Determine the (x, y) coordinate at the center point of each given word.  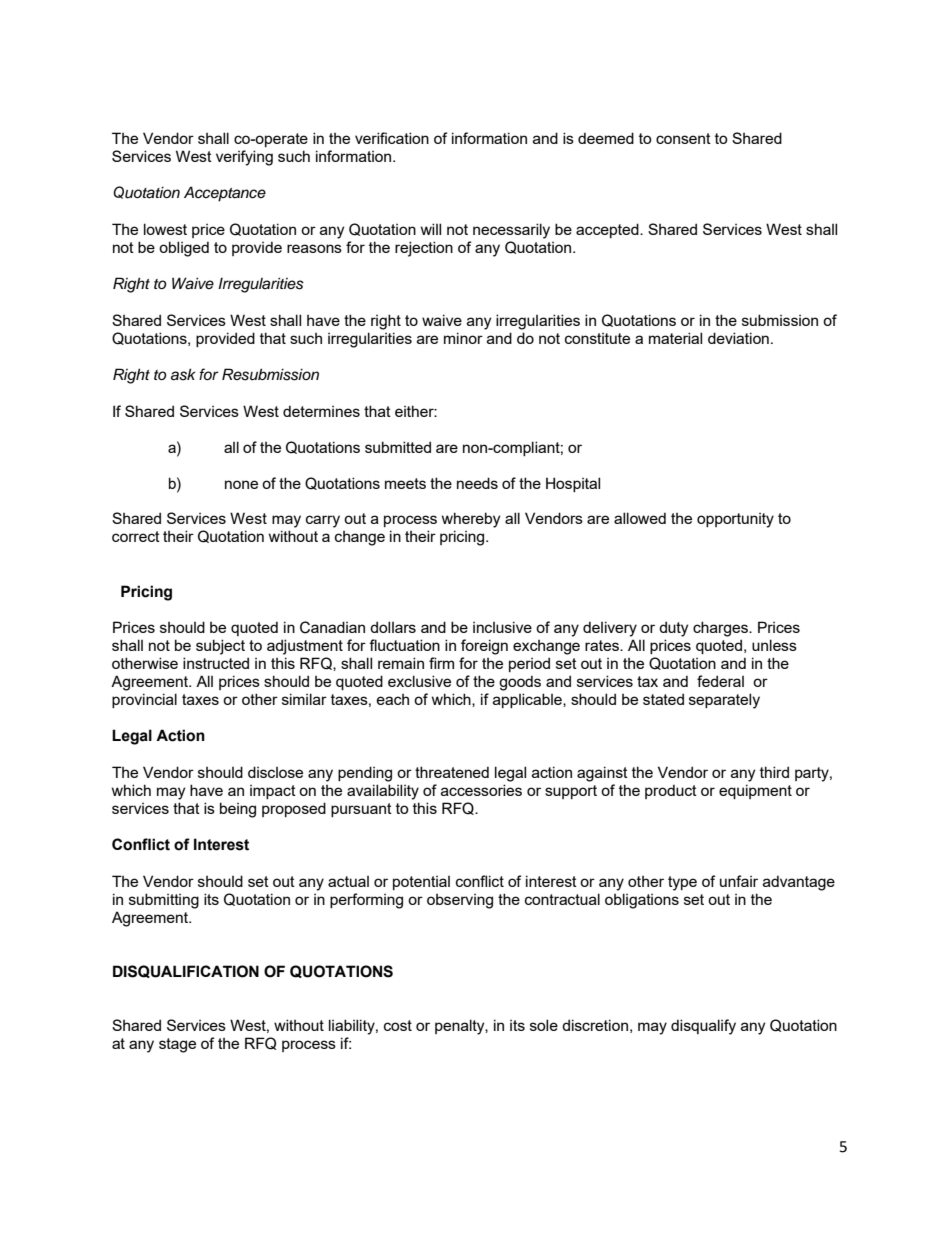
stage (177, 1045)
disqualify (703, 1027)
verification (392, 138)
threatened (452, 772)
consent (683, 138)
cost (398, 1025)
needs (477, 483)
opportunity (735, 520)
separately (724, 701)
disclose (275, 772)
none (241, 484)
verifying (244, 158)
